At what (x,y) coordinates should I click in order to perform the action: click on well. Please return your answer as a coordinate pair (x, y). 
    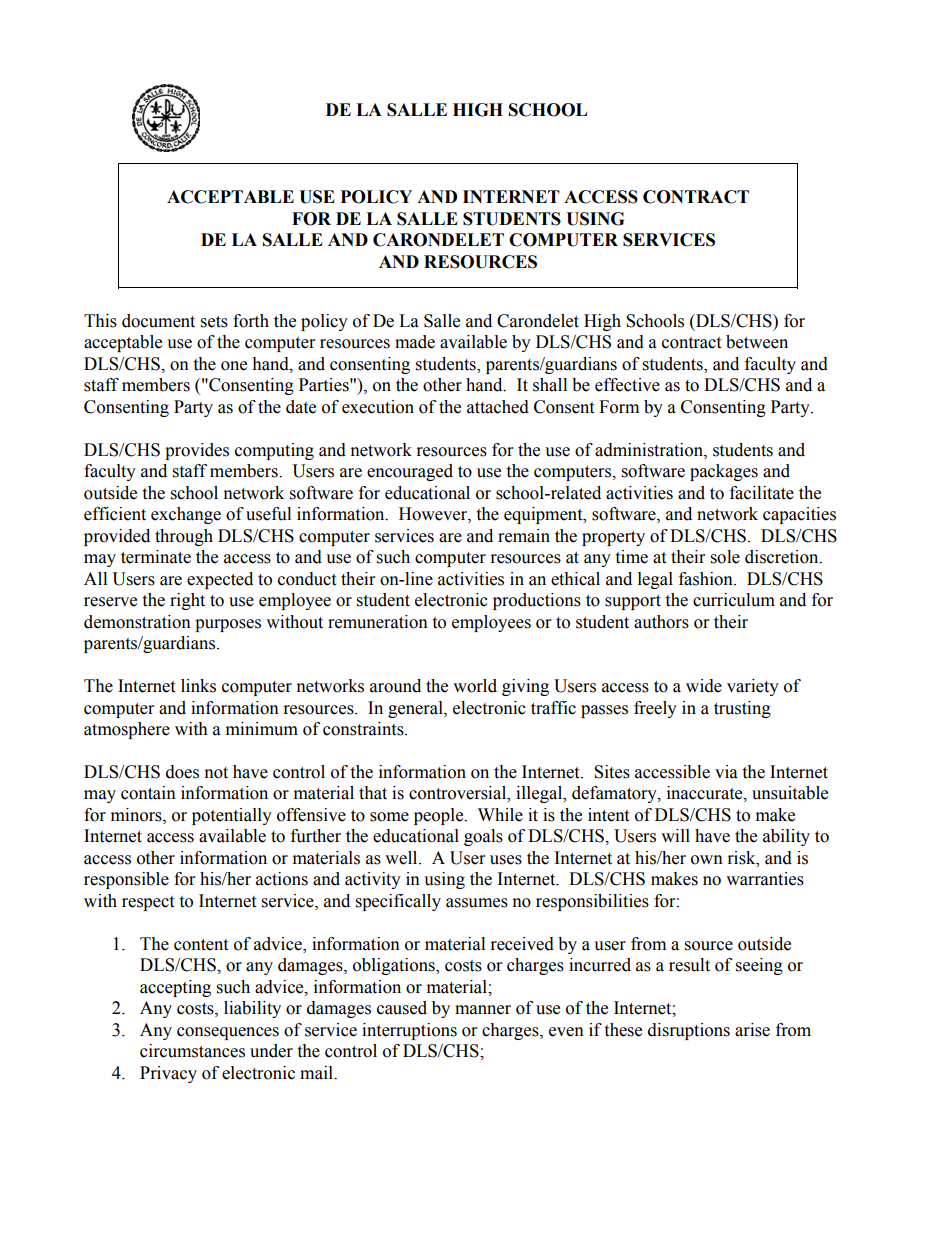
    Looking at the image, I should click on (402, 858).
